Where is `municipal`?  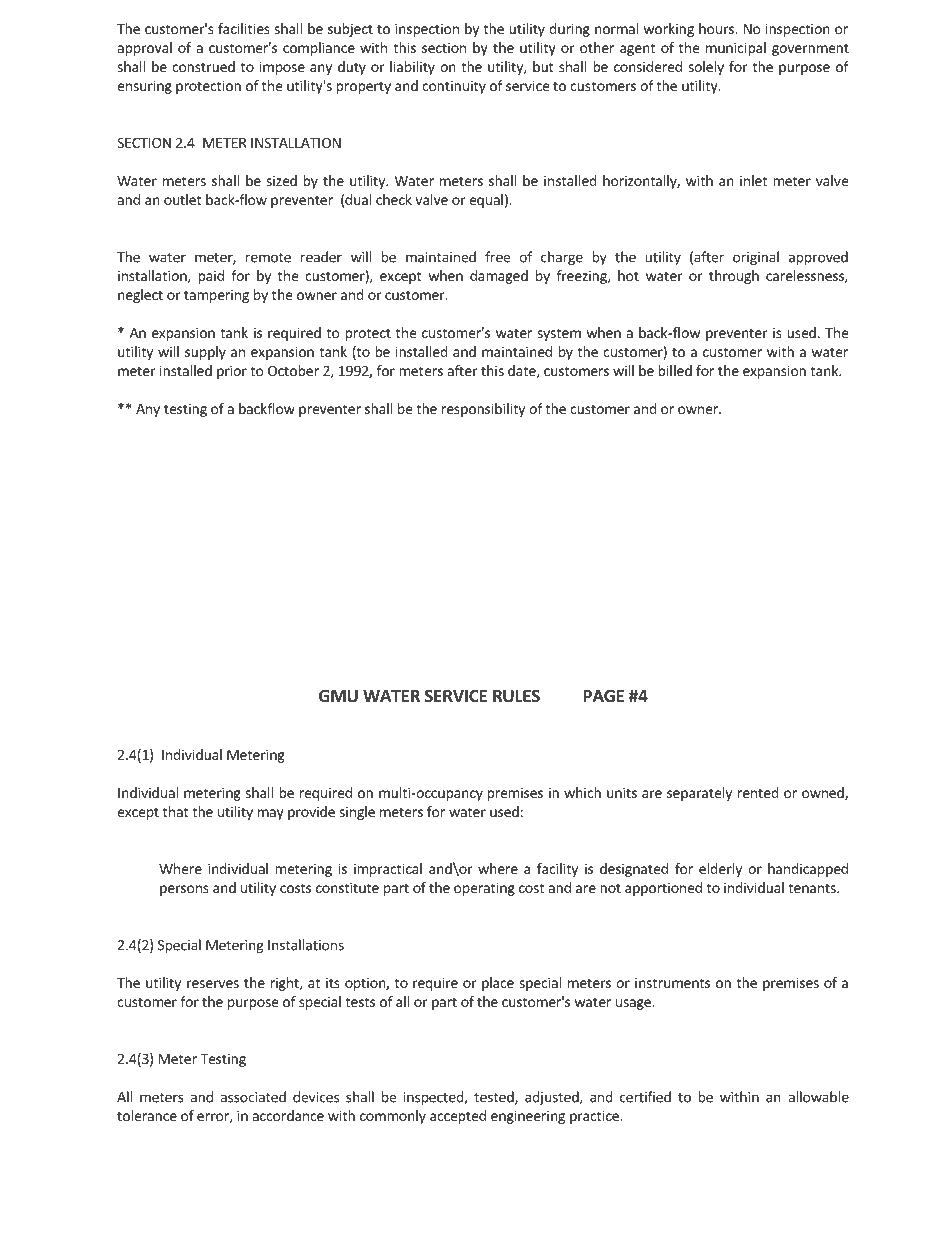 municipal is located at coordinates (736, 49).
